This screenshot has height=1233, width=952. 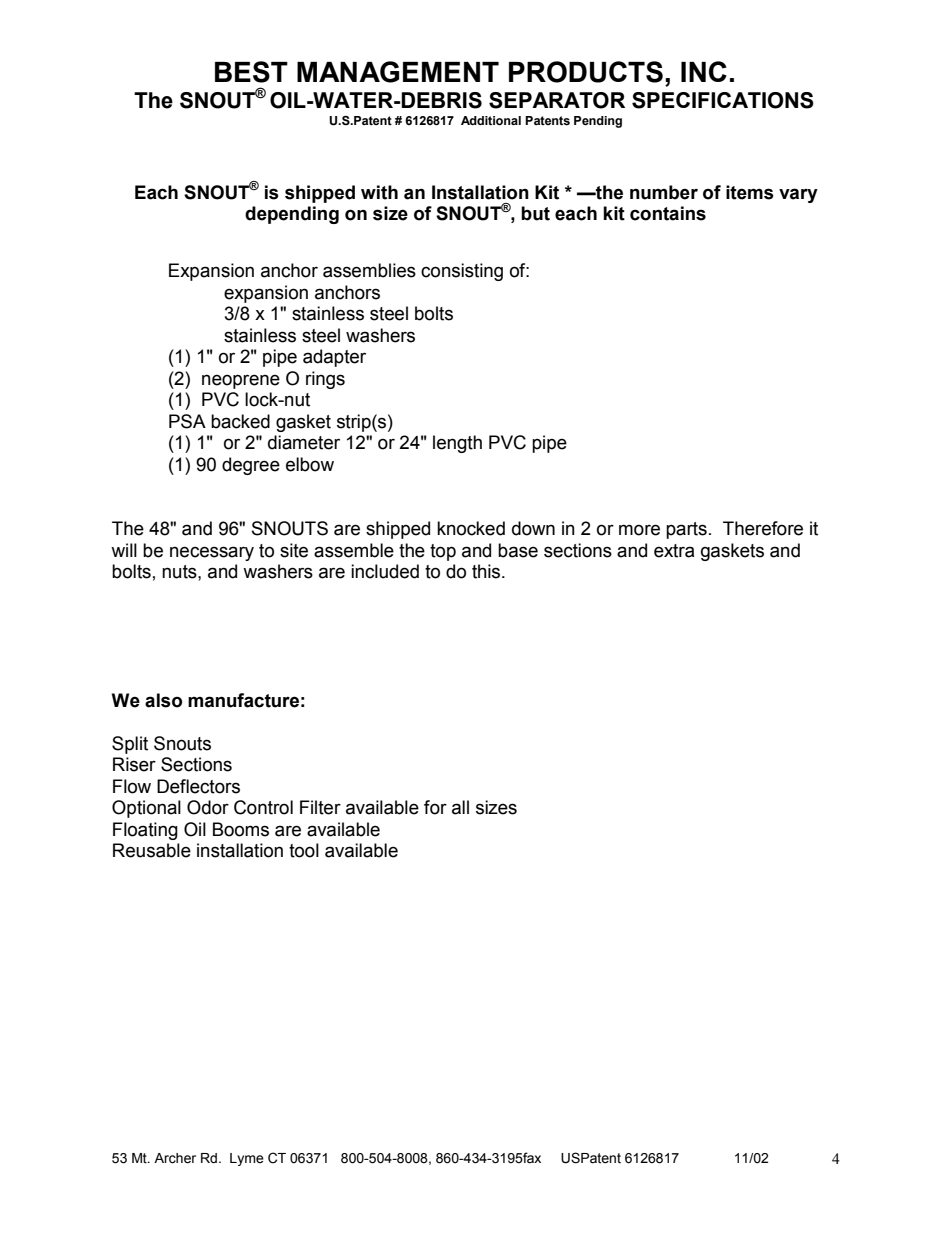 I want to click on Lyme, so click(x=247, y=1159).
